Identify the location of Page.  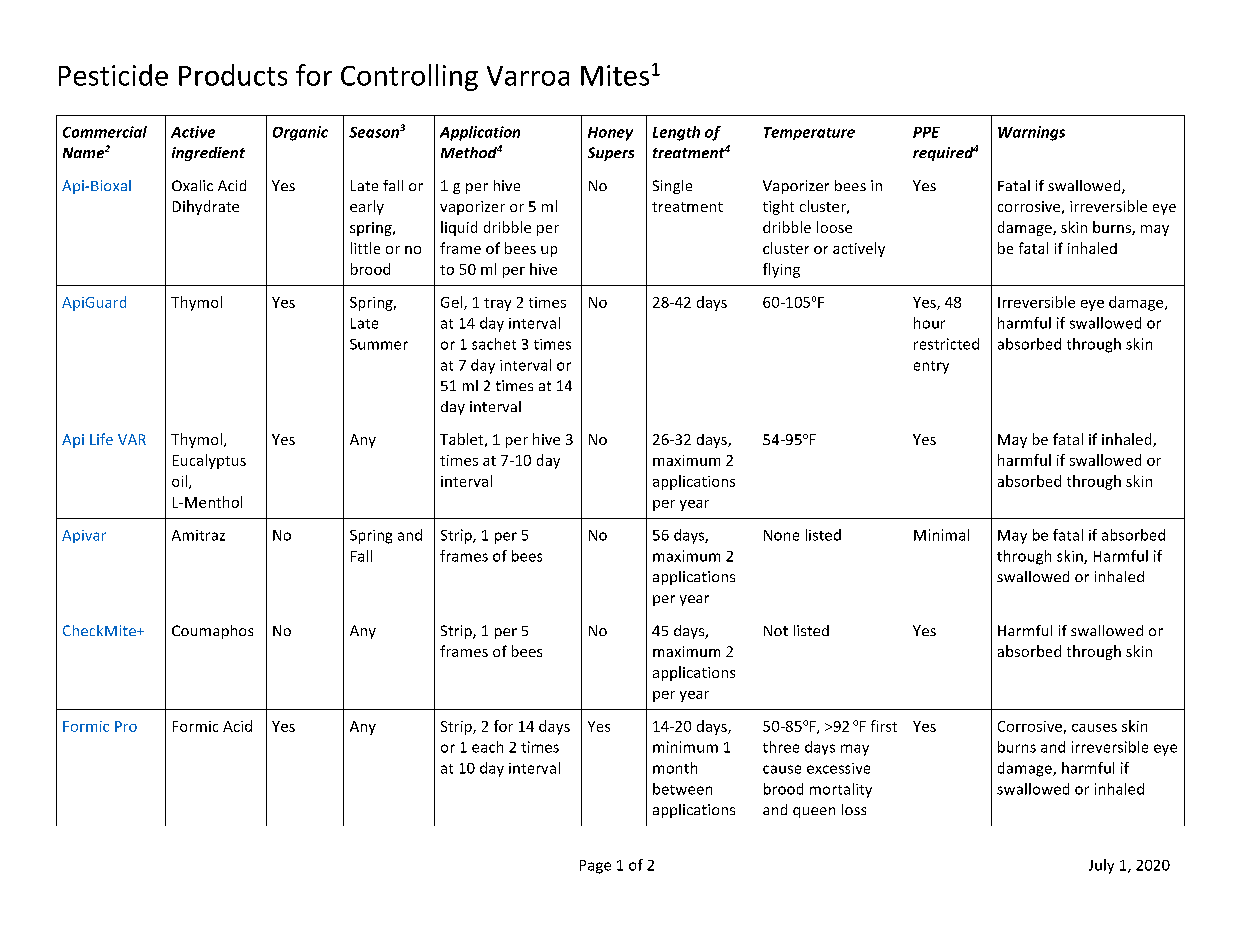
(595, 867).
